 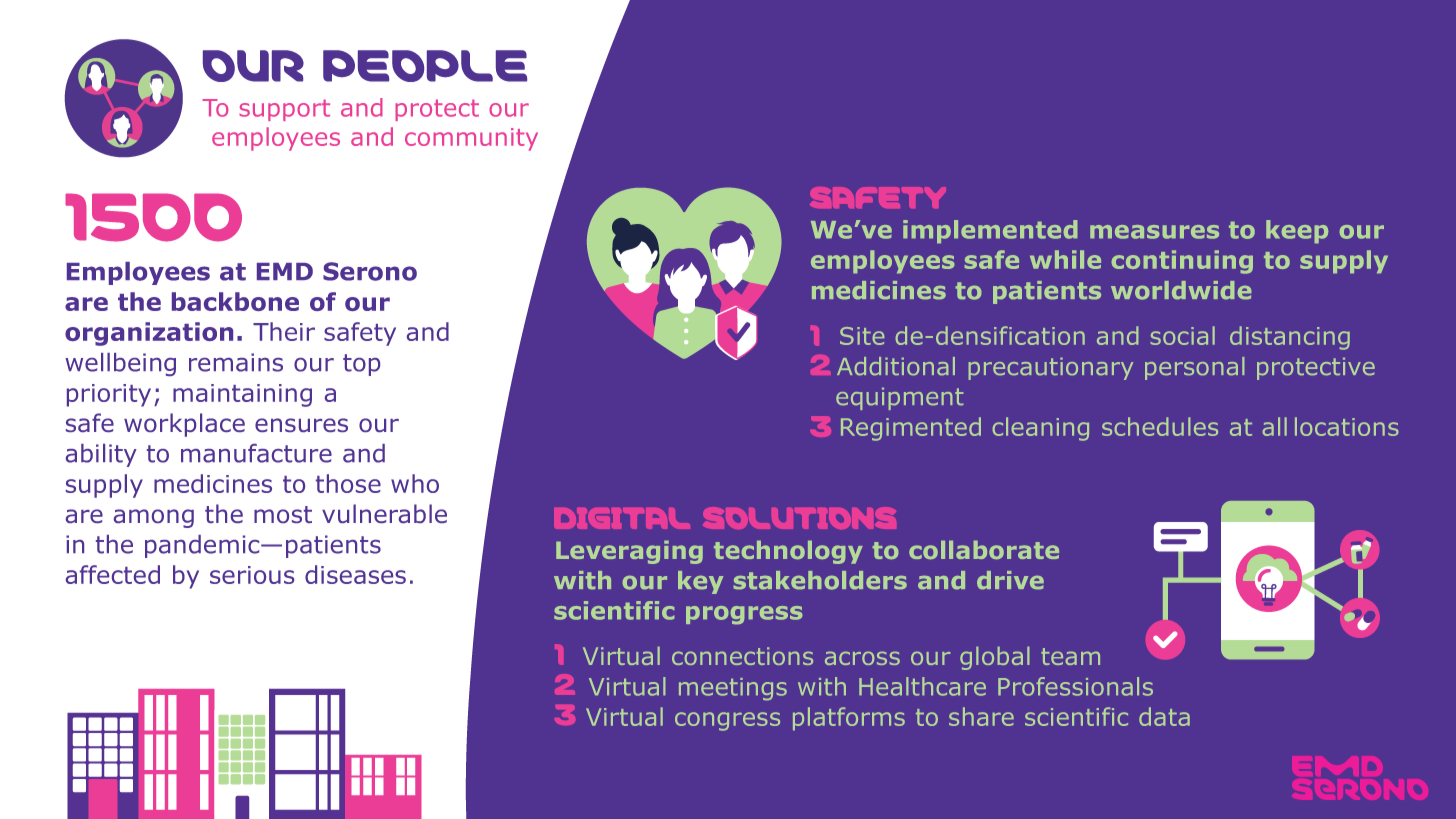 What do you see at coordinates (984, 550) in the screenshot?
I see `collaborate` at bounding box center [984, 550].
